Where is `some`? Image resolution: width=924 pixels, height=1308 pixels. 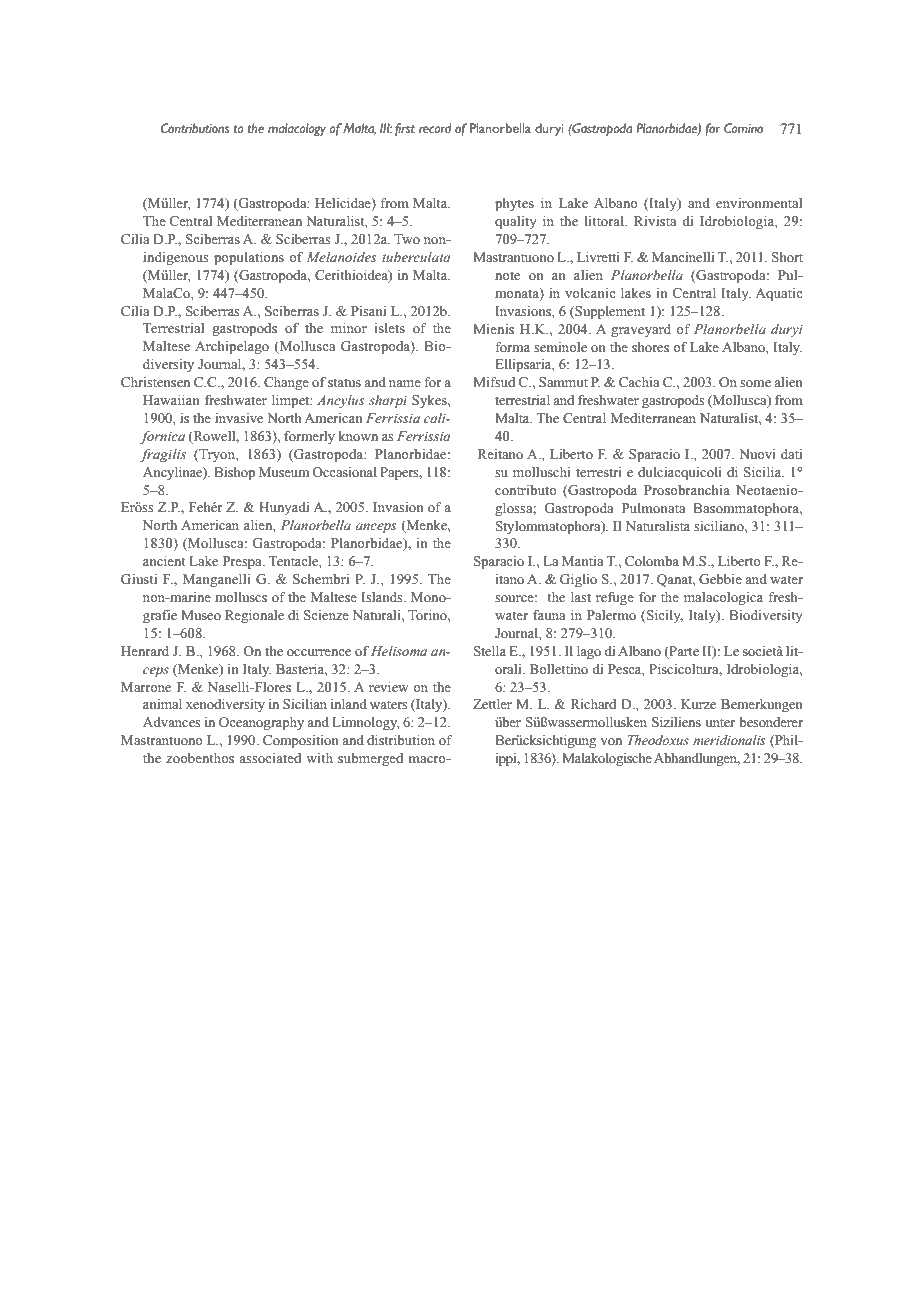 some is located at coordinates (755, 383).
